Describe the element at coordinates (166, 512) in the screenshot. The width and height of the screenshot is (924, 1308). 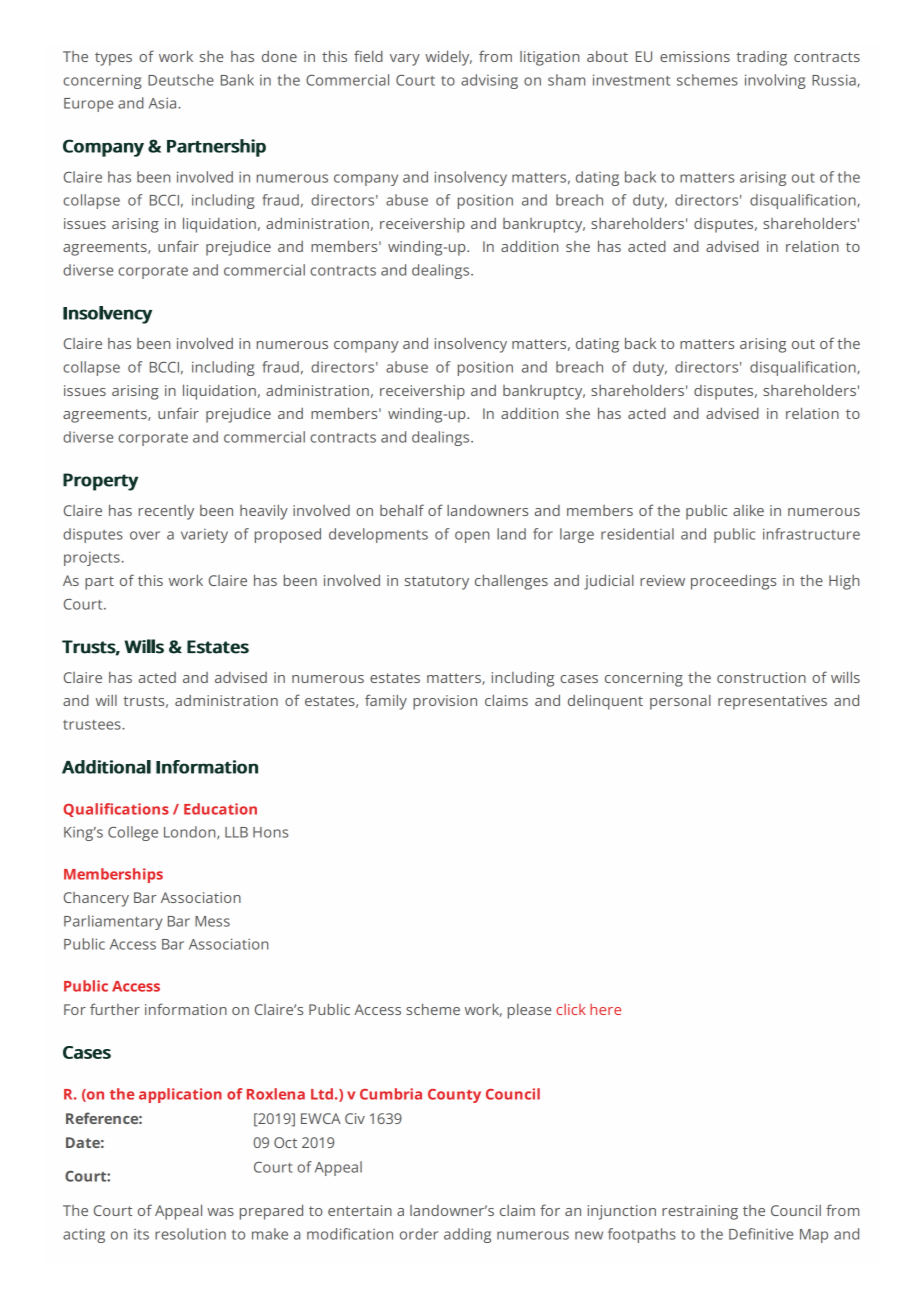
I see `recently` at that location.
